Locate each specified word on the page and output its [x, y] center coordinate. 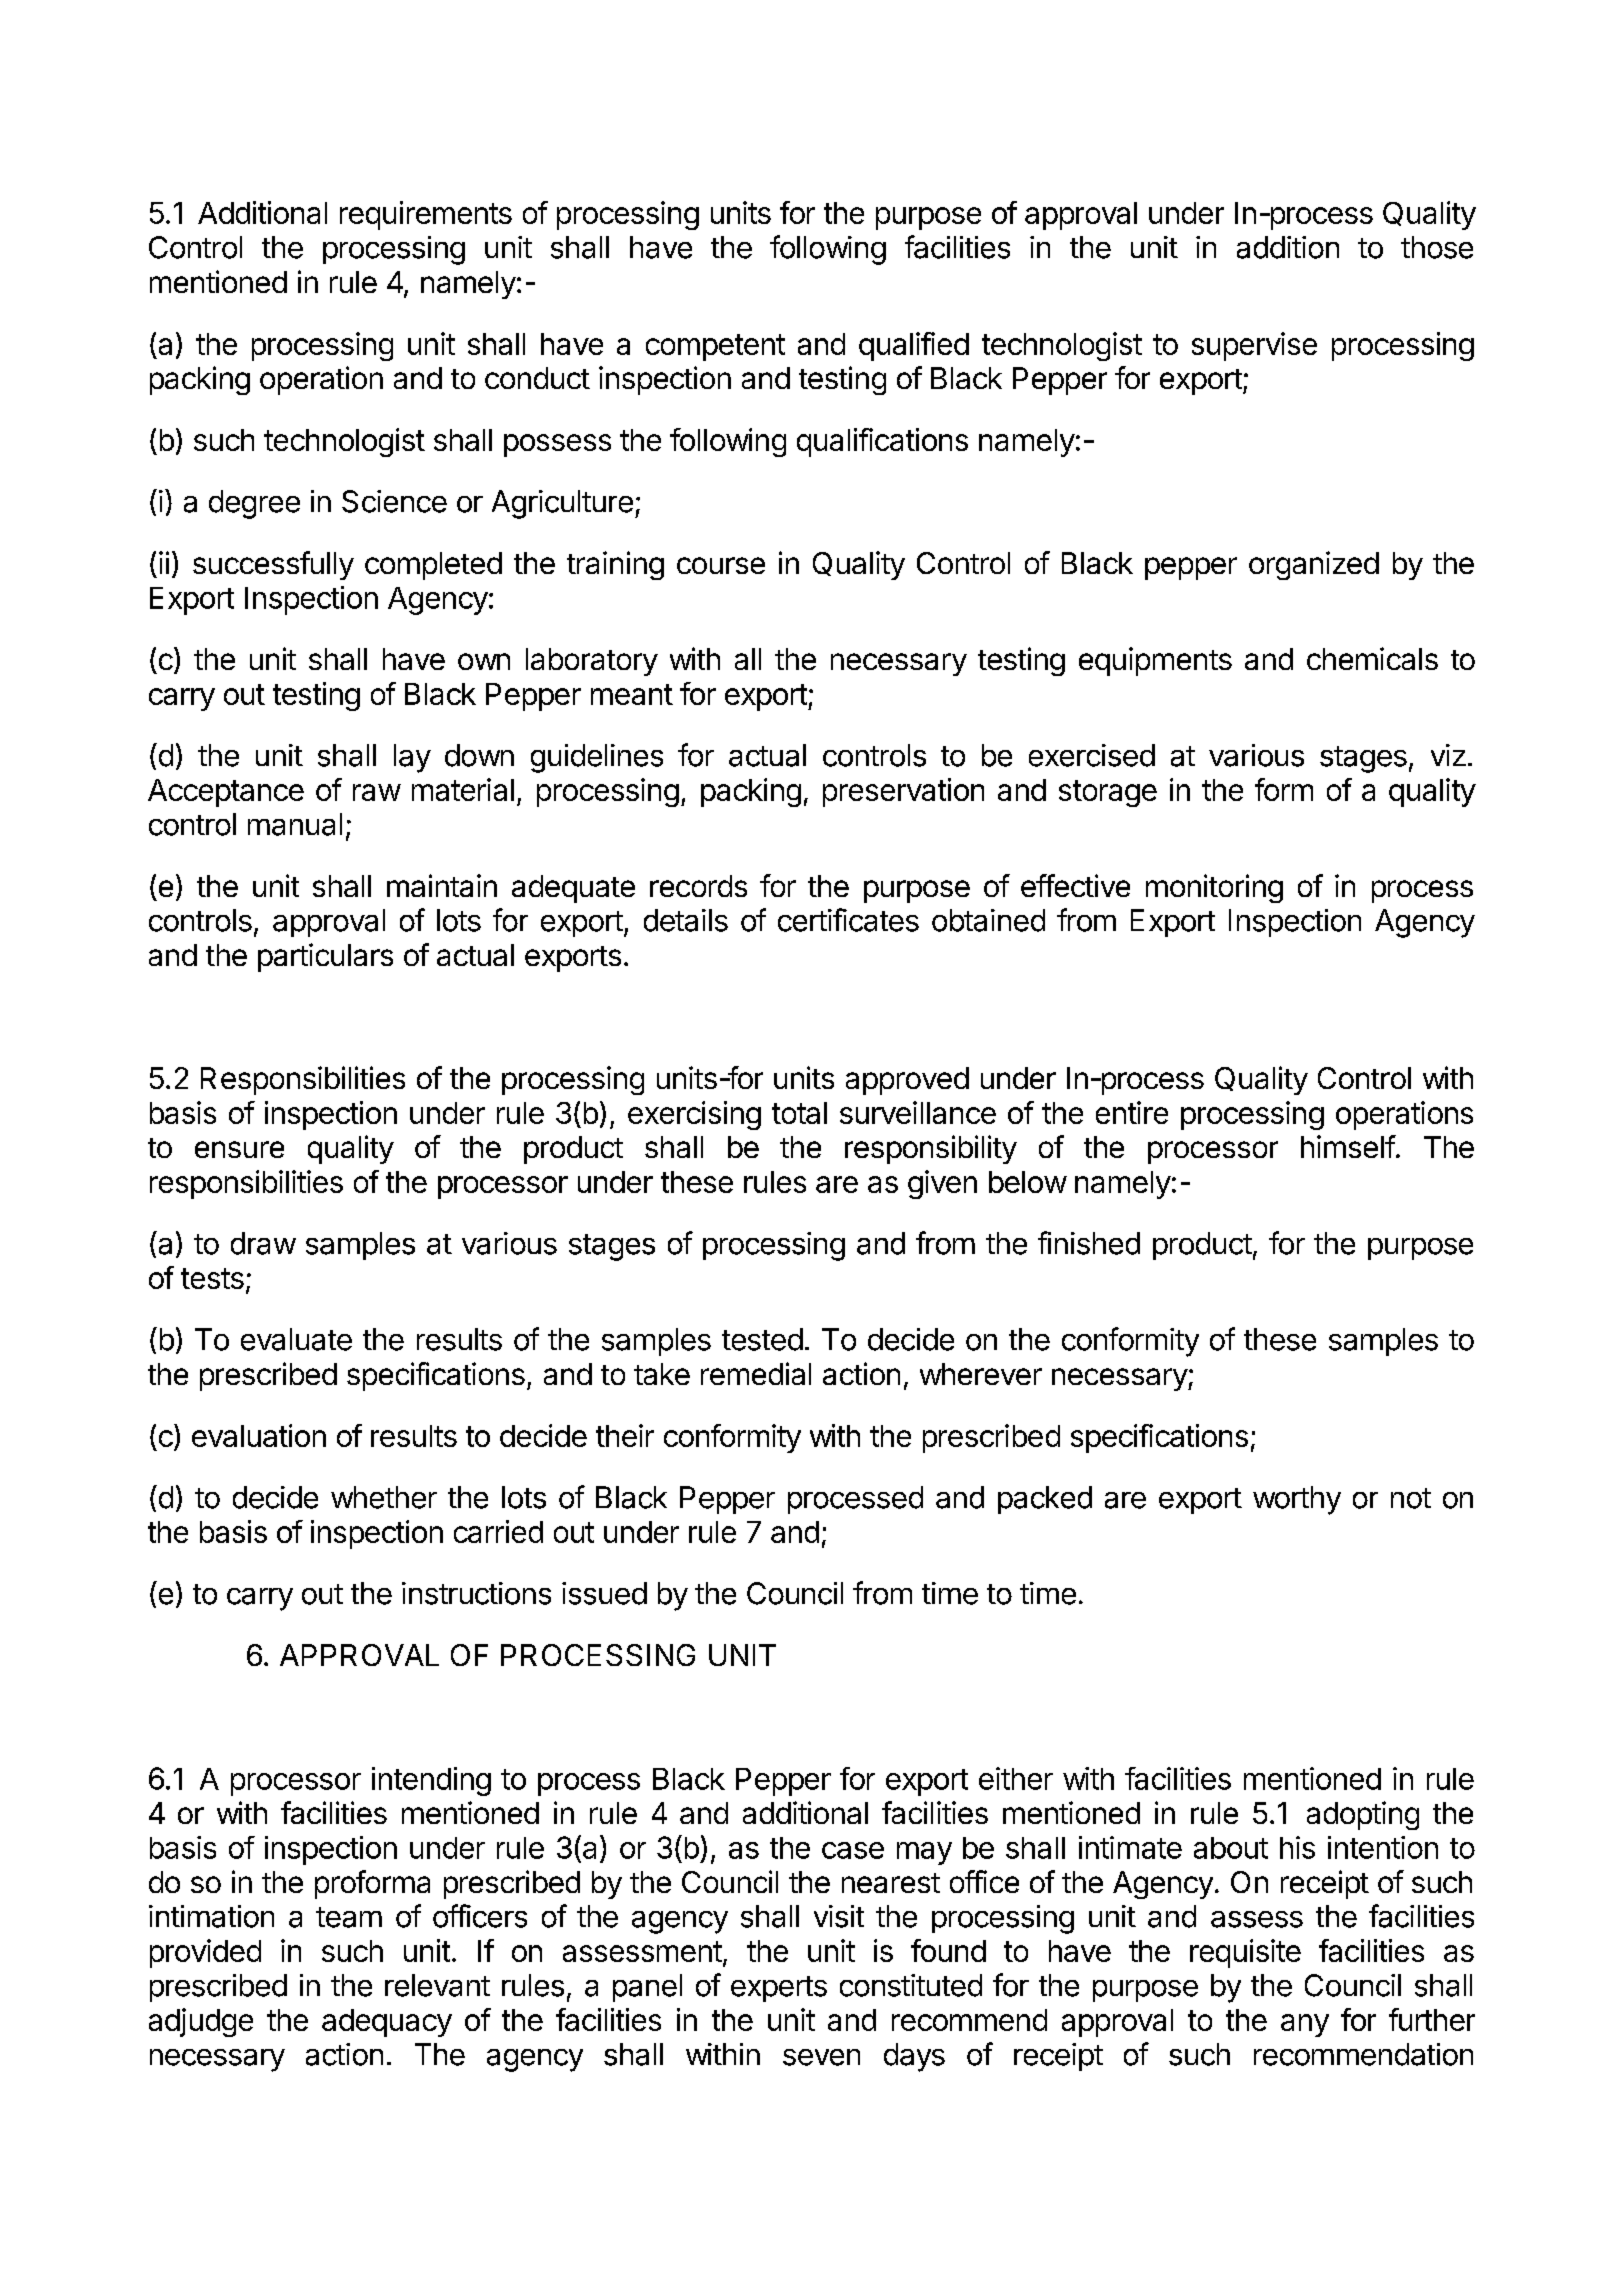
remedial [756, 1373]
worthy [1297, 1500]
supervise [1254, 346]
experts [779, 1989]
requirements [426, 215]
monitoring [1214, 888]
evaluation [259, 1435]
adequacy [387, 2023]
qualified [914, 346]
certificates [848, 920]
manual [295, 824]
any [1305, 2025]
